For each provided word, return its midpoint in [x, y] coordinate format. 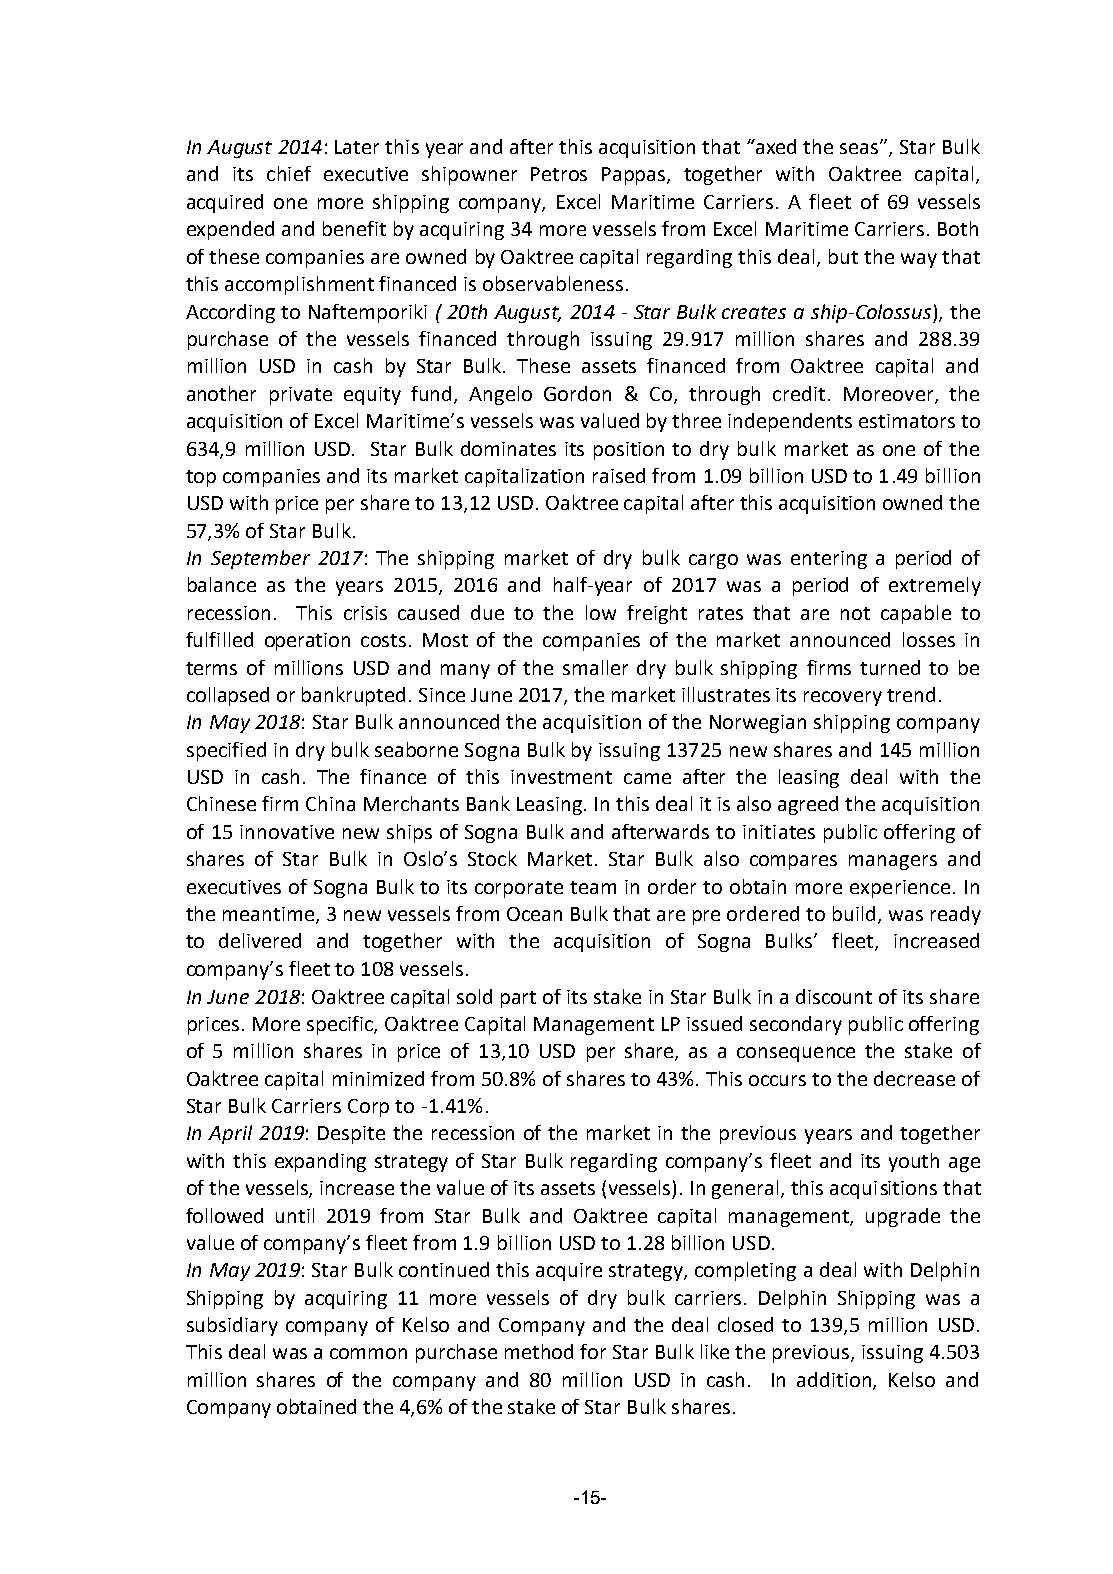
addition [835, 1380]
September [260, 559]
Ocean [534, 914]
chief [289, 173]
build [854, 913]
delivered [260, 940]
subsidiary [232, 1326]
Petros [559, 174]
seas [860, 148]
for [593, 1351]
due [487, 612]
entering [829, 560]
